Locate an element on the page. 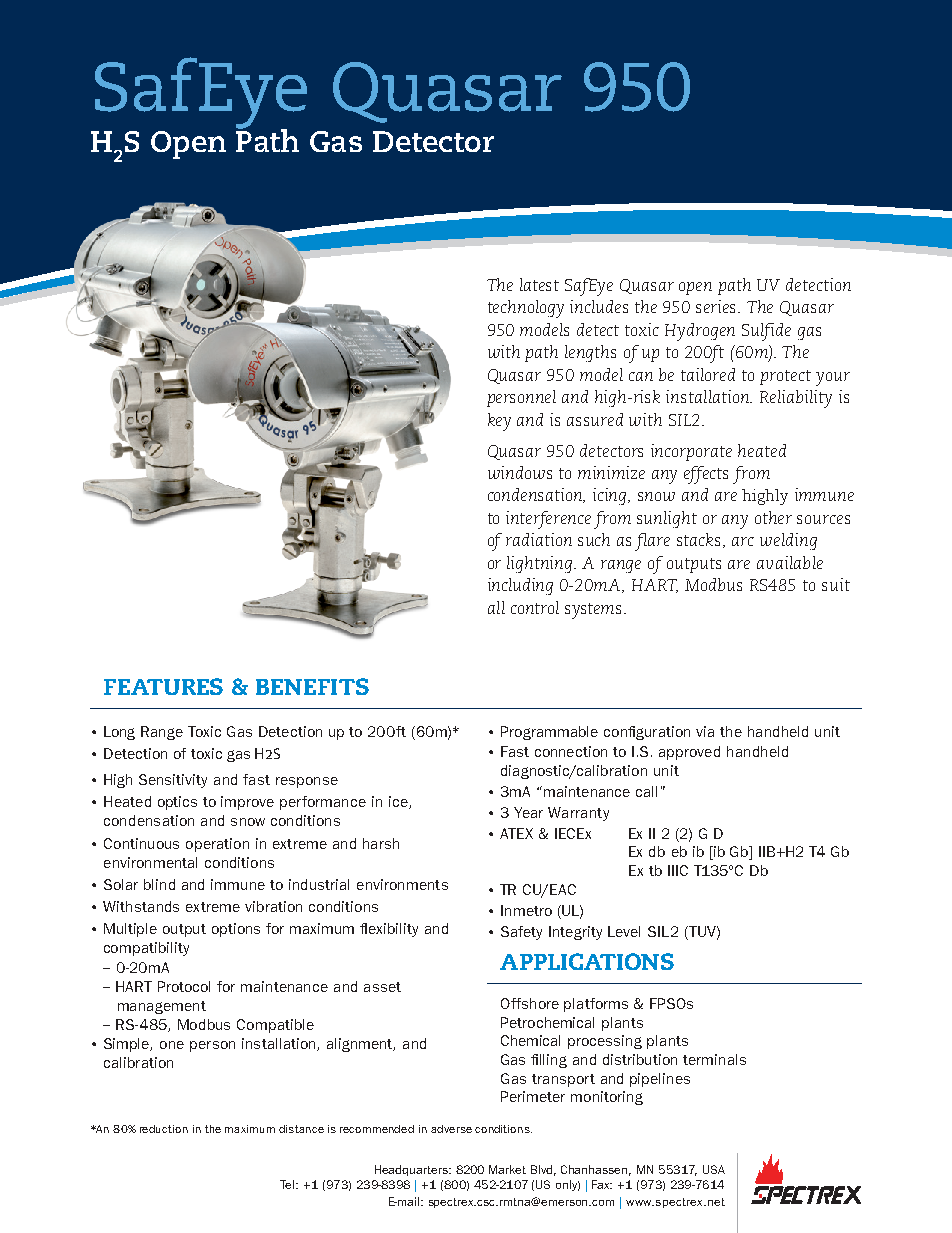 This document has height=1233, width=952. Programmable is located at coordinates (549, 733).
